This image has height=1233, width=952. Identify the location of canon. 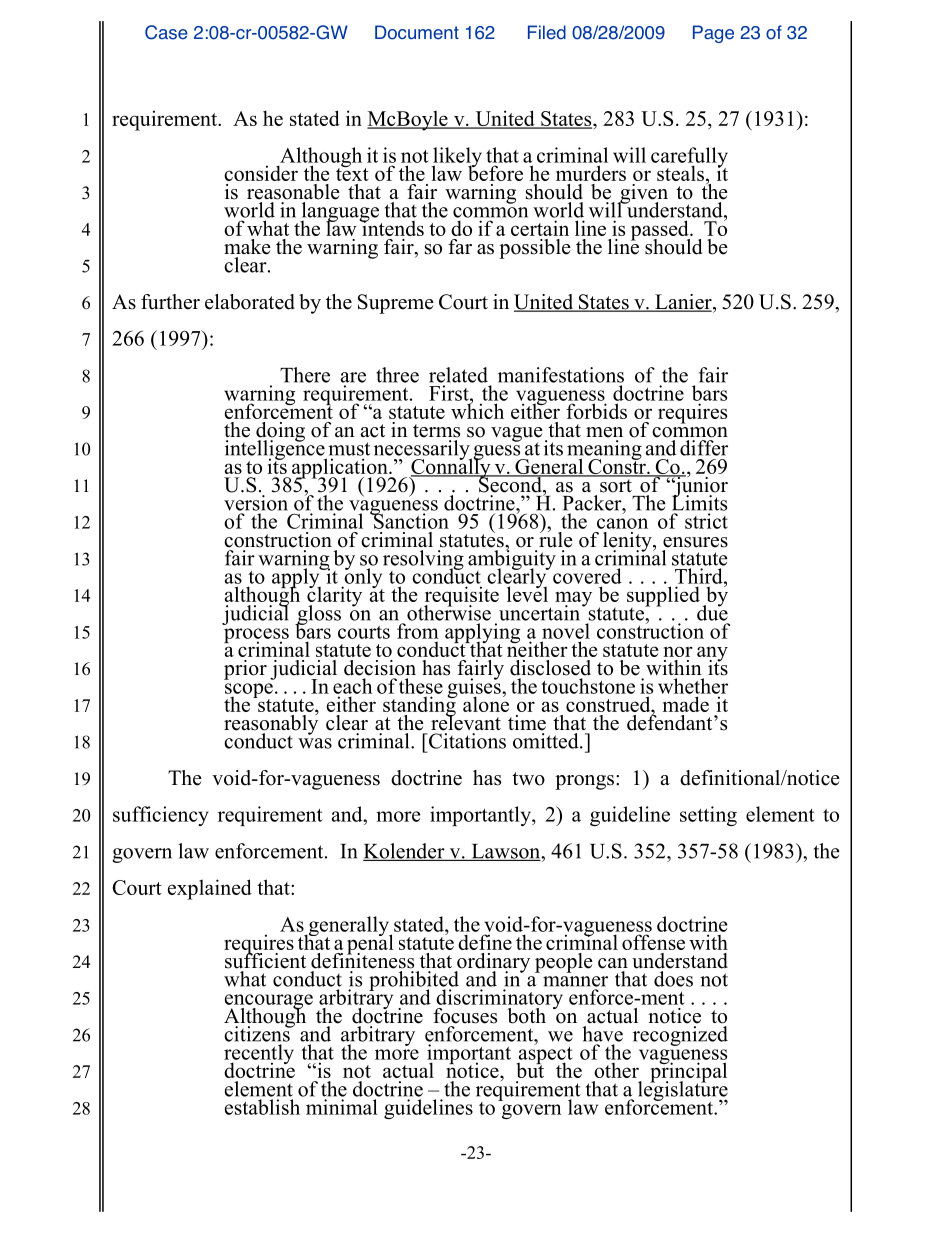
(622, 523).
